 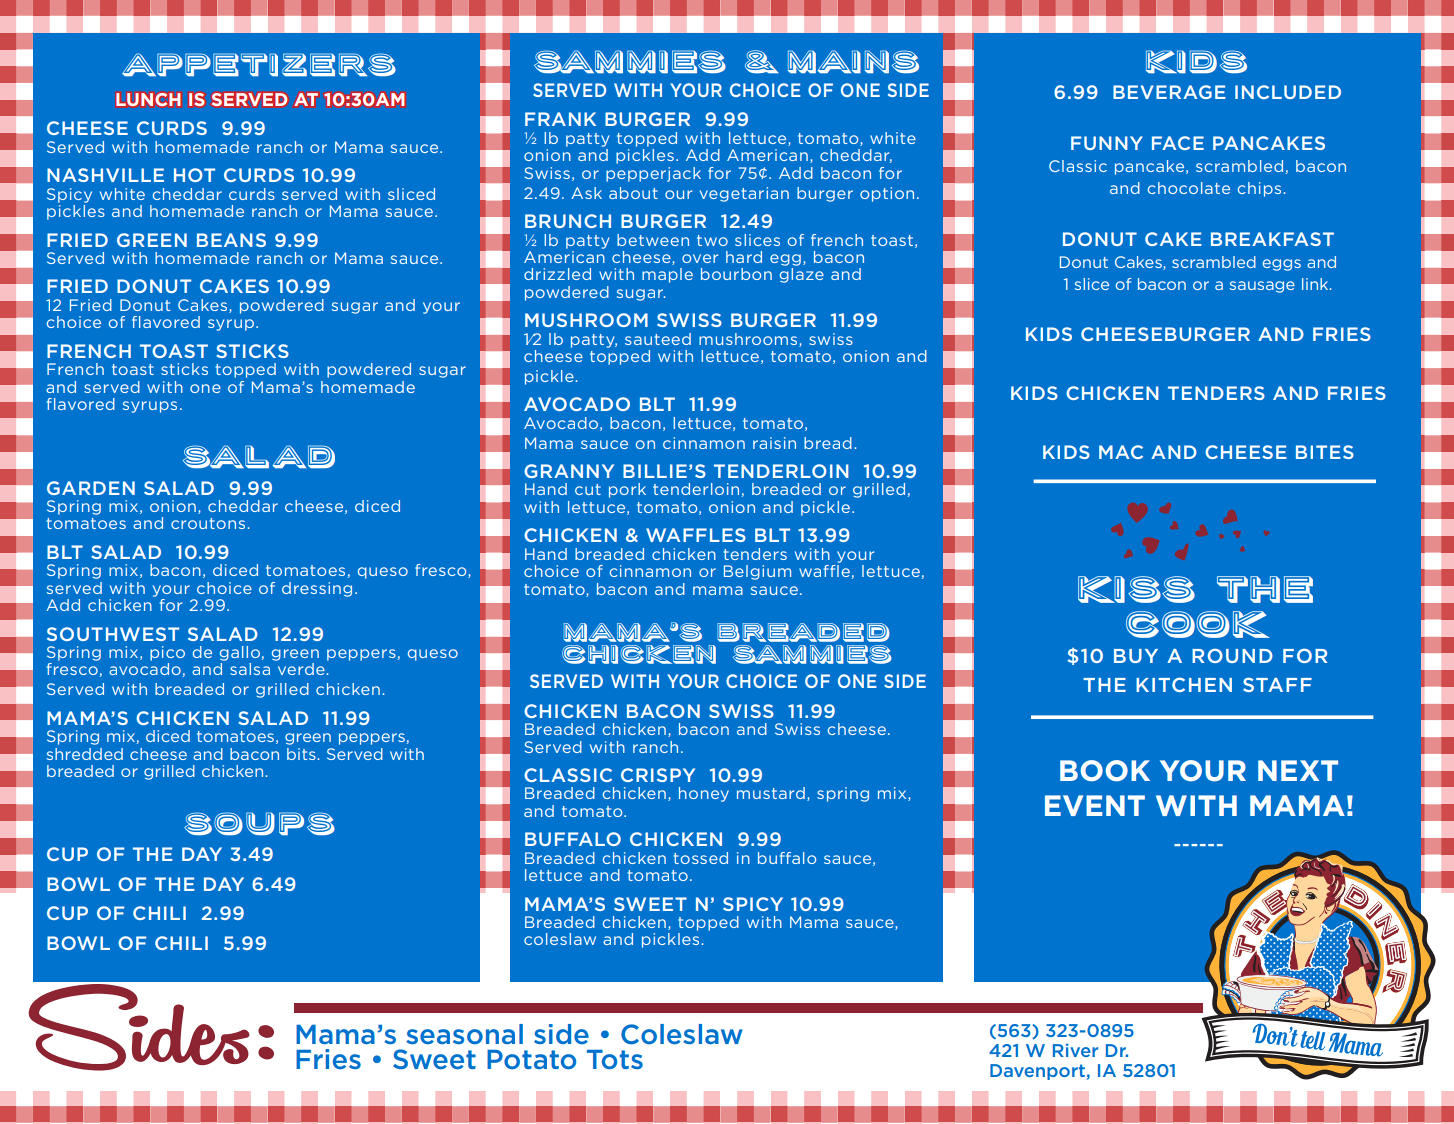 I want to click on dressing, so click(x=317, y=589).
